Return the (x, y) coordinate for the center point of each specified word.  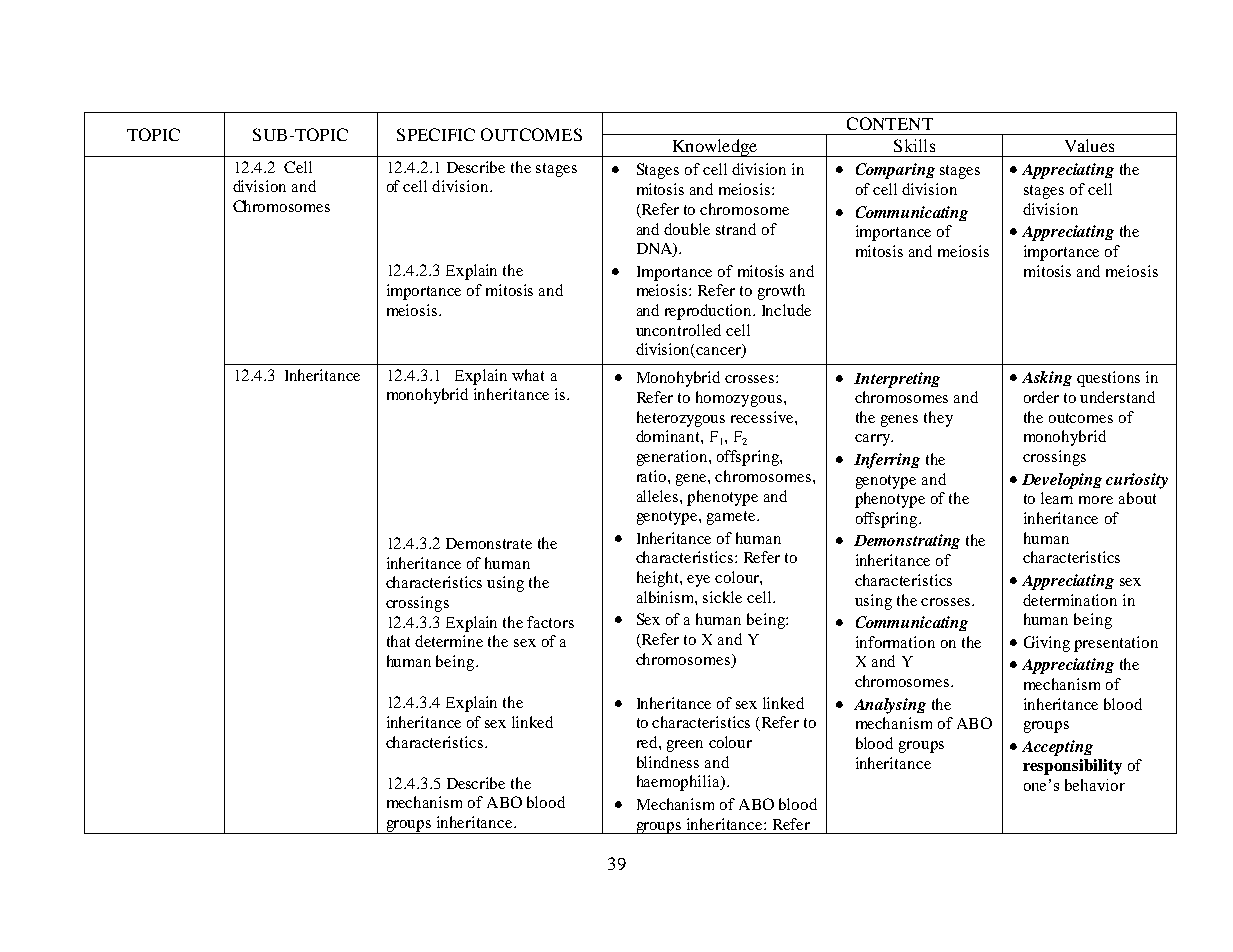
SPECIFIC (436, 134)
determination (1070, 600)
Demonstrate (489, 543)
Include (786, 310)
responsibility (1072, 767)
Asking (1047, 378)
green (685, 746)
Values (1089, 145)
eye (698, 581)
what (528, 375)
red (648, 742)
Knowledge (715, 148)
